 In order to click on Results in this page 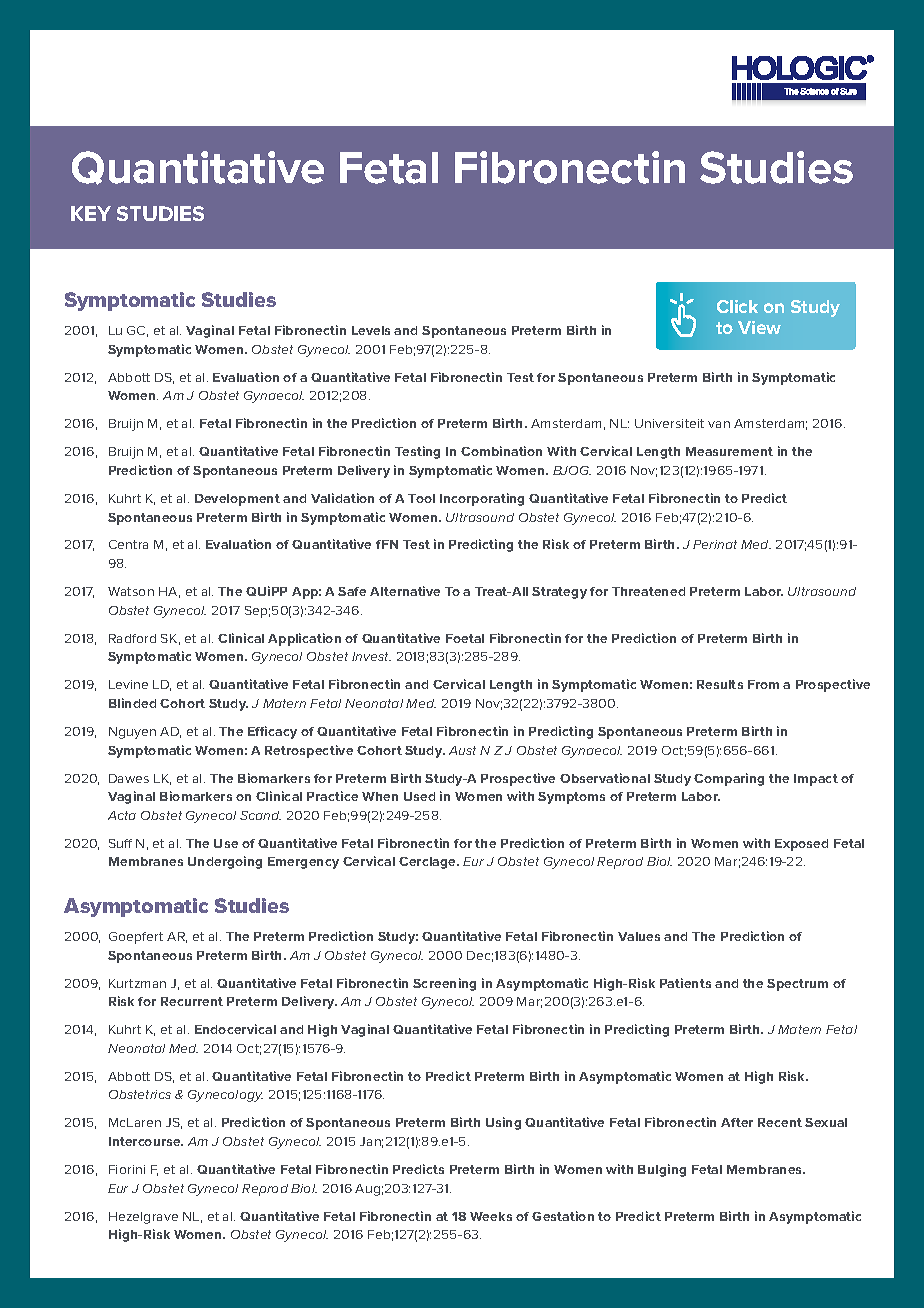, I will do `click(720, 684)`.
